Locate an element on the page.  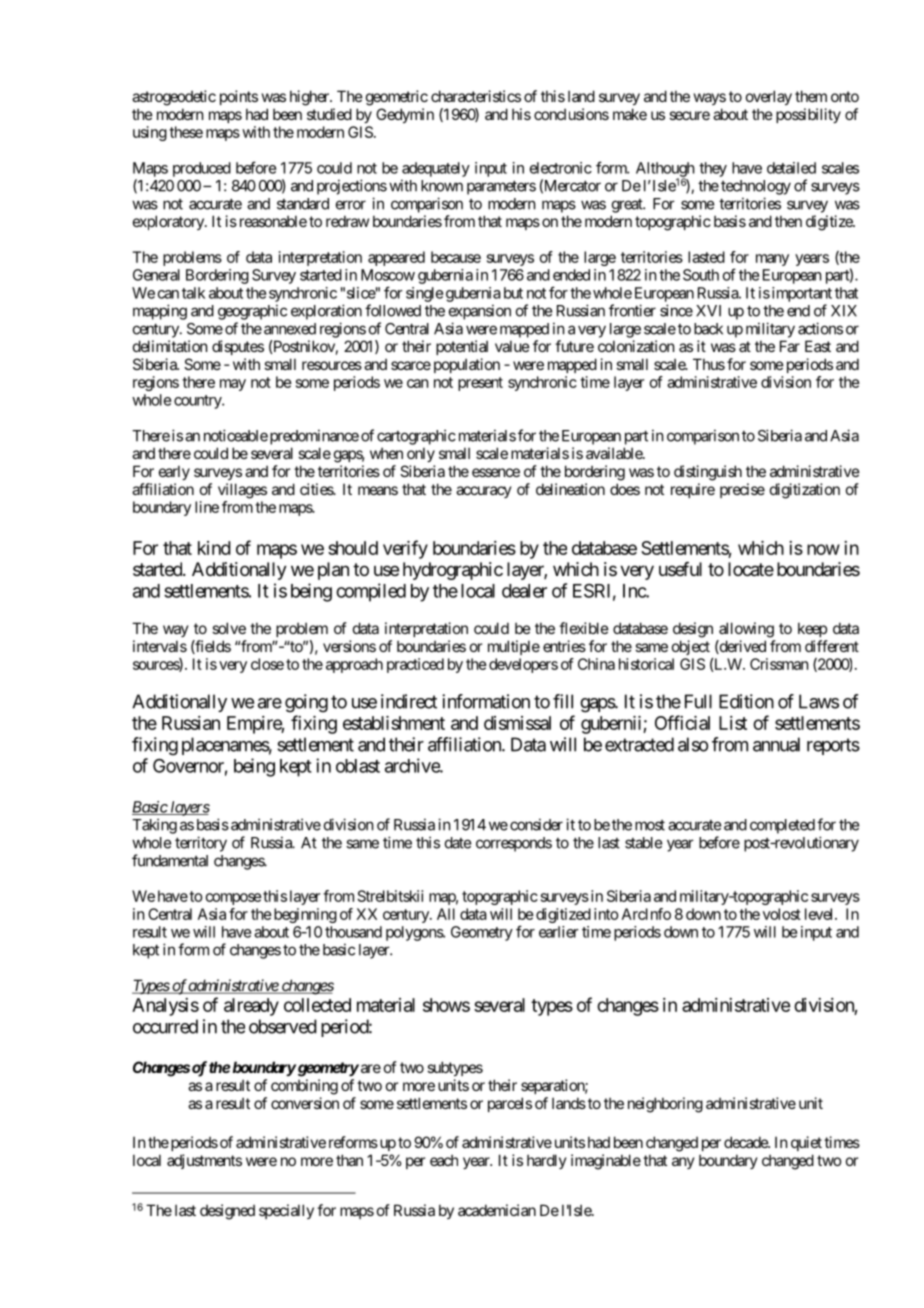
overlay is located at coordinates (769, 97).
